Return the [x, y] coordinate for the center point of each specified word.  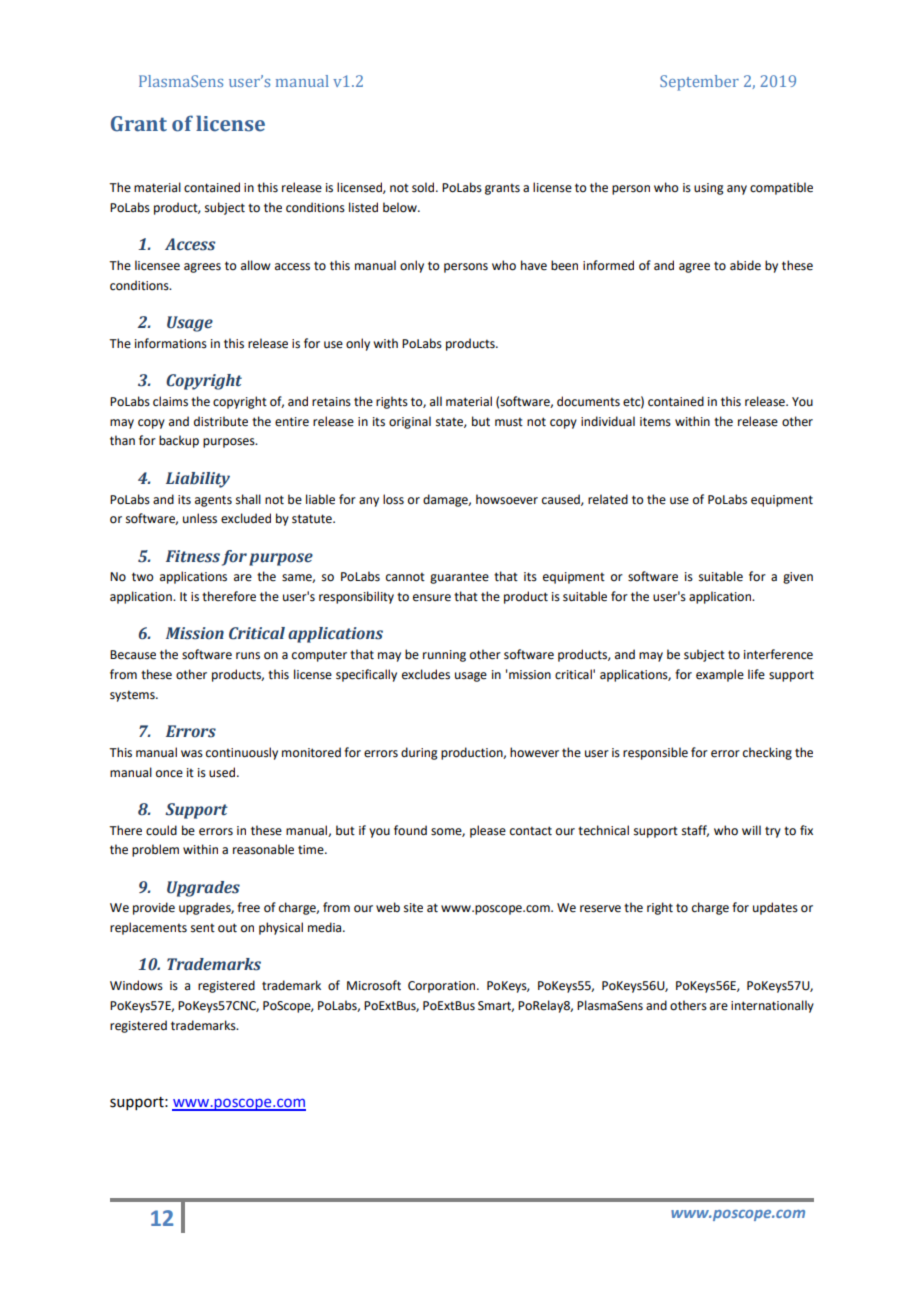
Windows [136, 985]
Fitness [193, 556]
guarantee [459, 578]
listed [363, 207]
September [699, 83]
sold [424, 187]
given [798, 578]
